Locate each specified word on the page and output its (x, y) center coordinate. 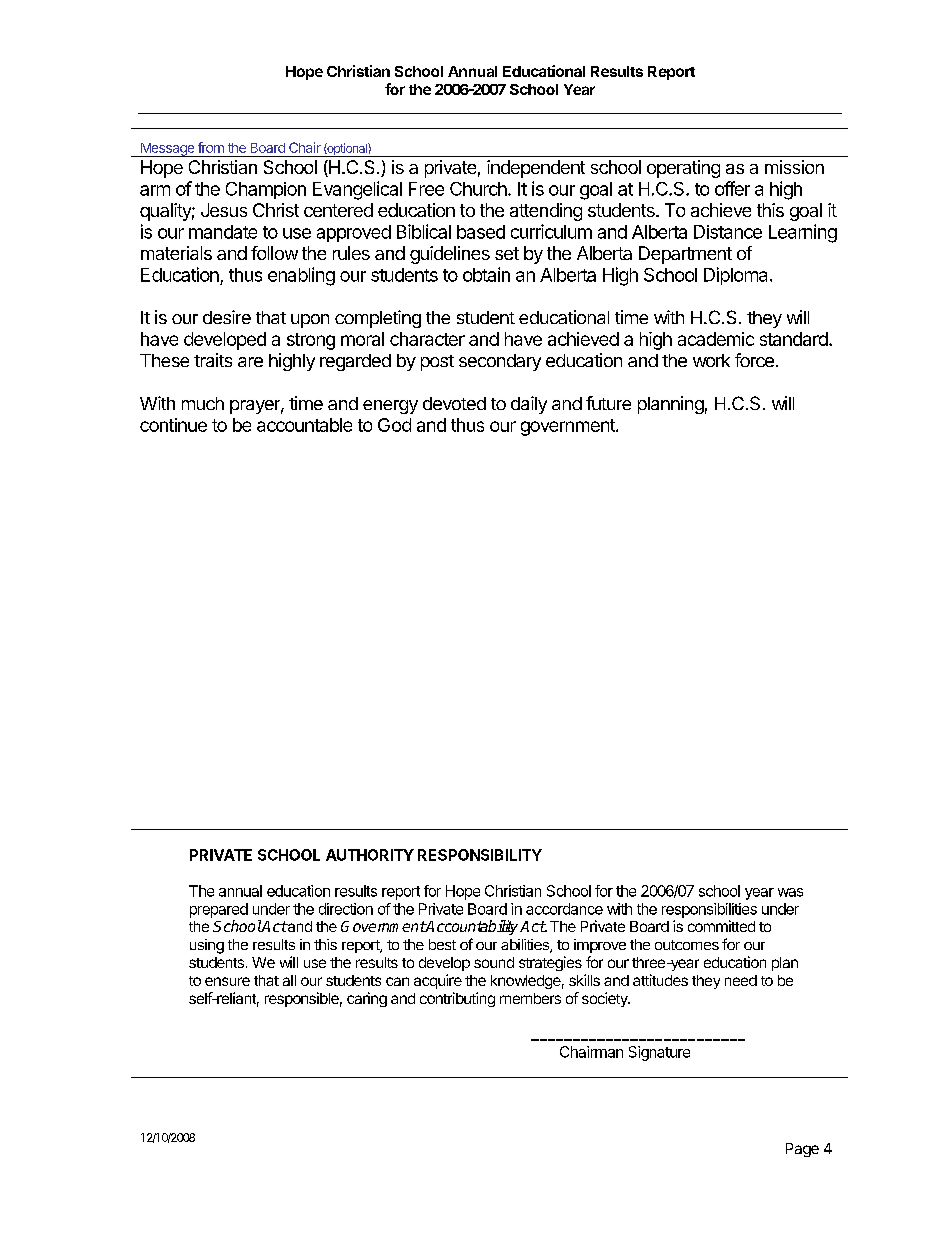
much (203, 403)
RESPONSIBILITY (480, 855)
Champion (266, 190)
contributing (457, 999)
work (711, 360)
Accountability (471, 927)
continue (173, 425)
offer (732, 188)
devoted (454, 403)
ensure (227, 981)
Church (479, 189)
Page (802, 1150)
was (790, 892)
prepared (219, 910)
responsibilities (709, 910)
